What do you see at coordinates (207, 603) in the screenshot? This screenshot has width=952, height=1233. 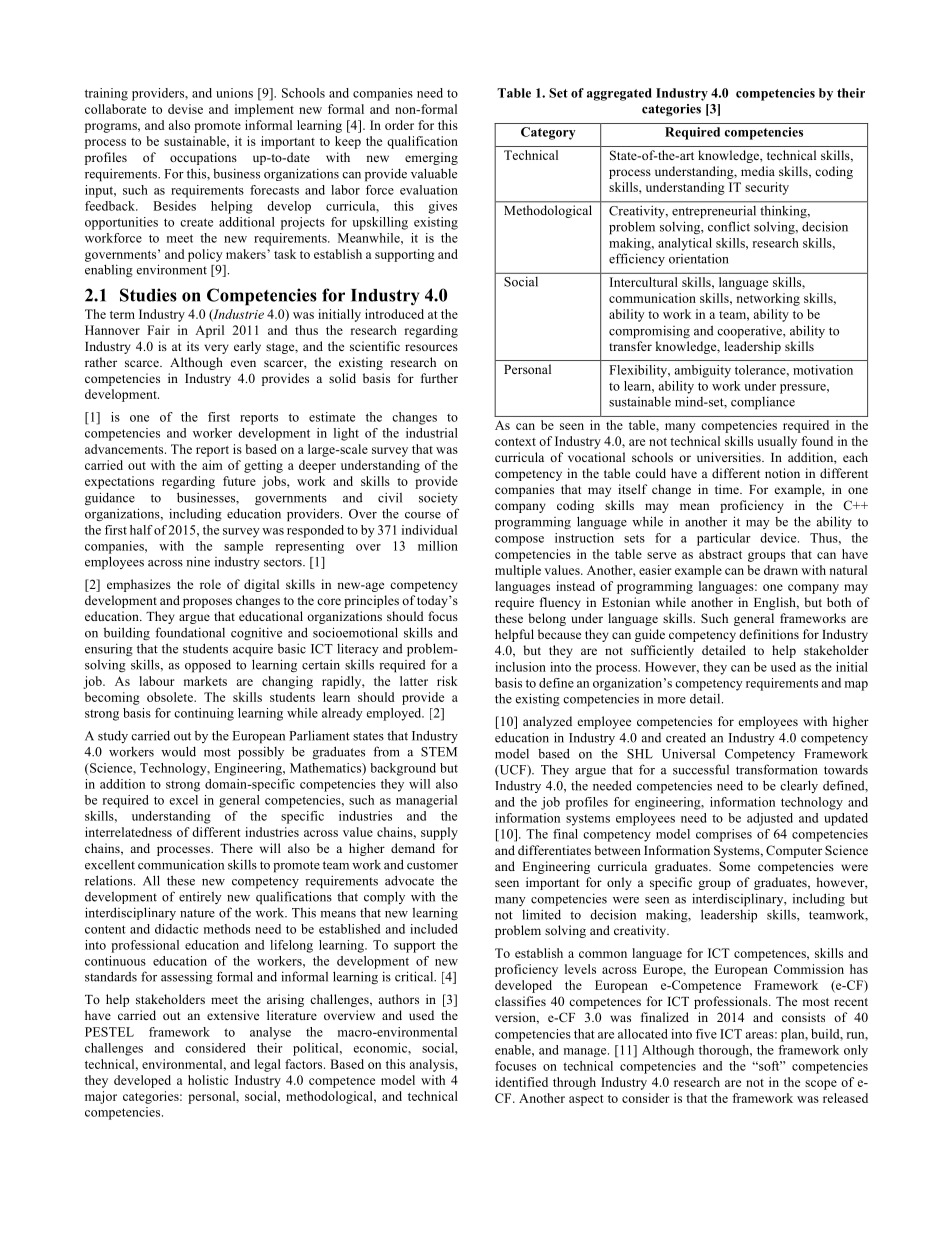 I see `proposes` at bounding box center [207, 603].
